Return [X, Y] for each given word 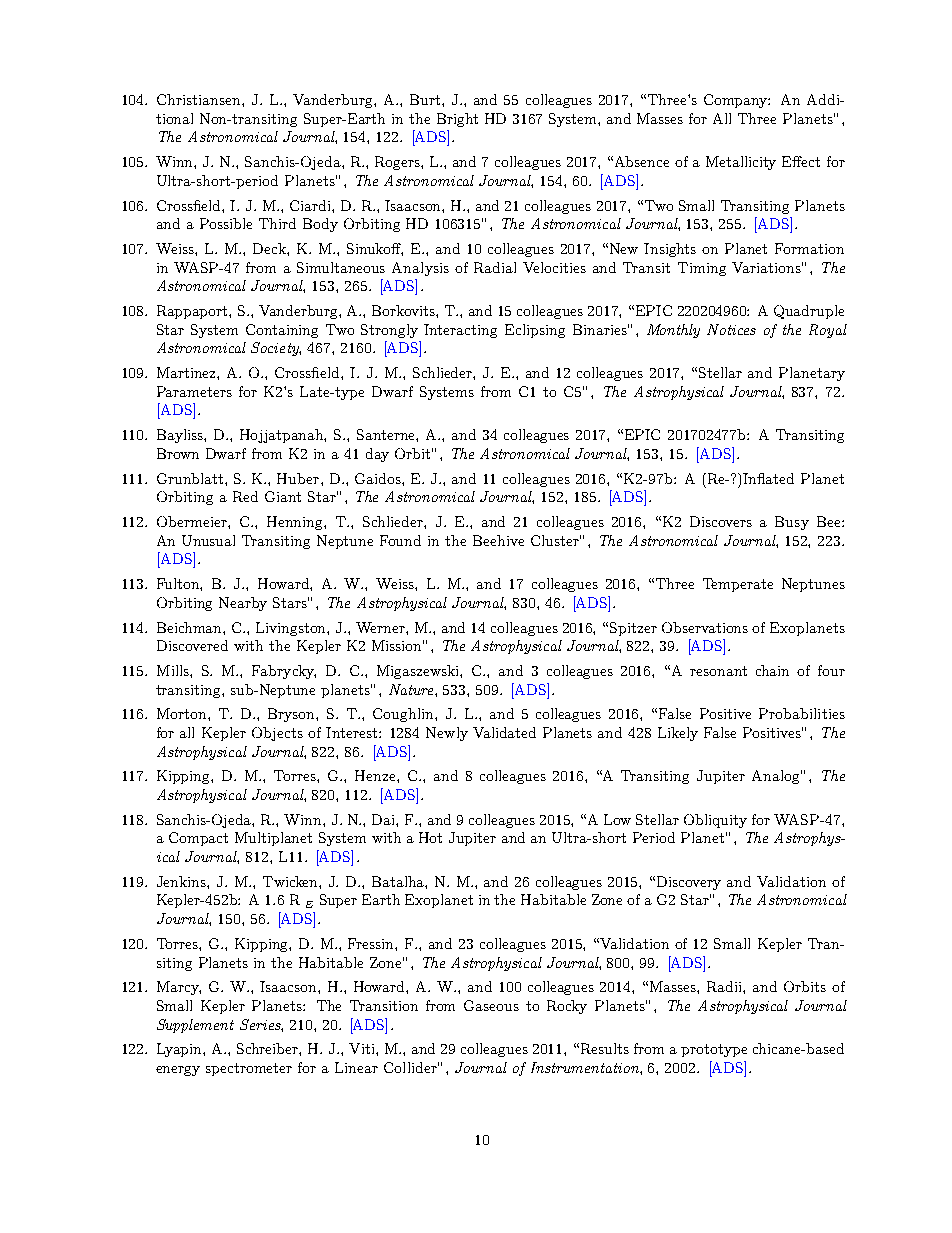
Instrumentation [586, 1067]
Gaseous [491, 1005]
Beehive [498, 540]
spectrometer [249, 1069]
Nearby [243, 604]
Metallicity [741, 163]
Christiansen [200, 99]
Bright [457, 120]
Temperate [738, 585]
